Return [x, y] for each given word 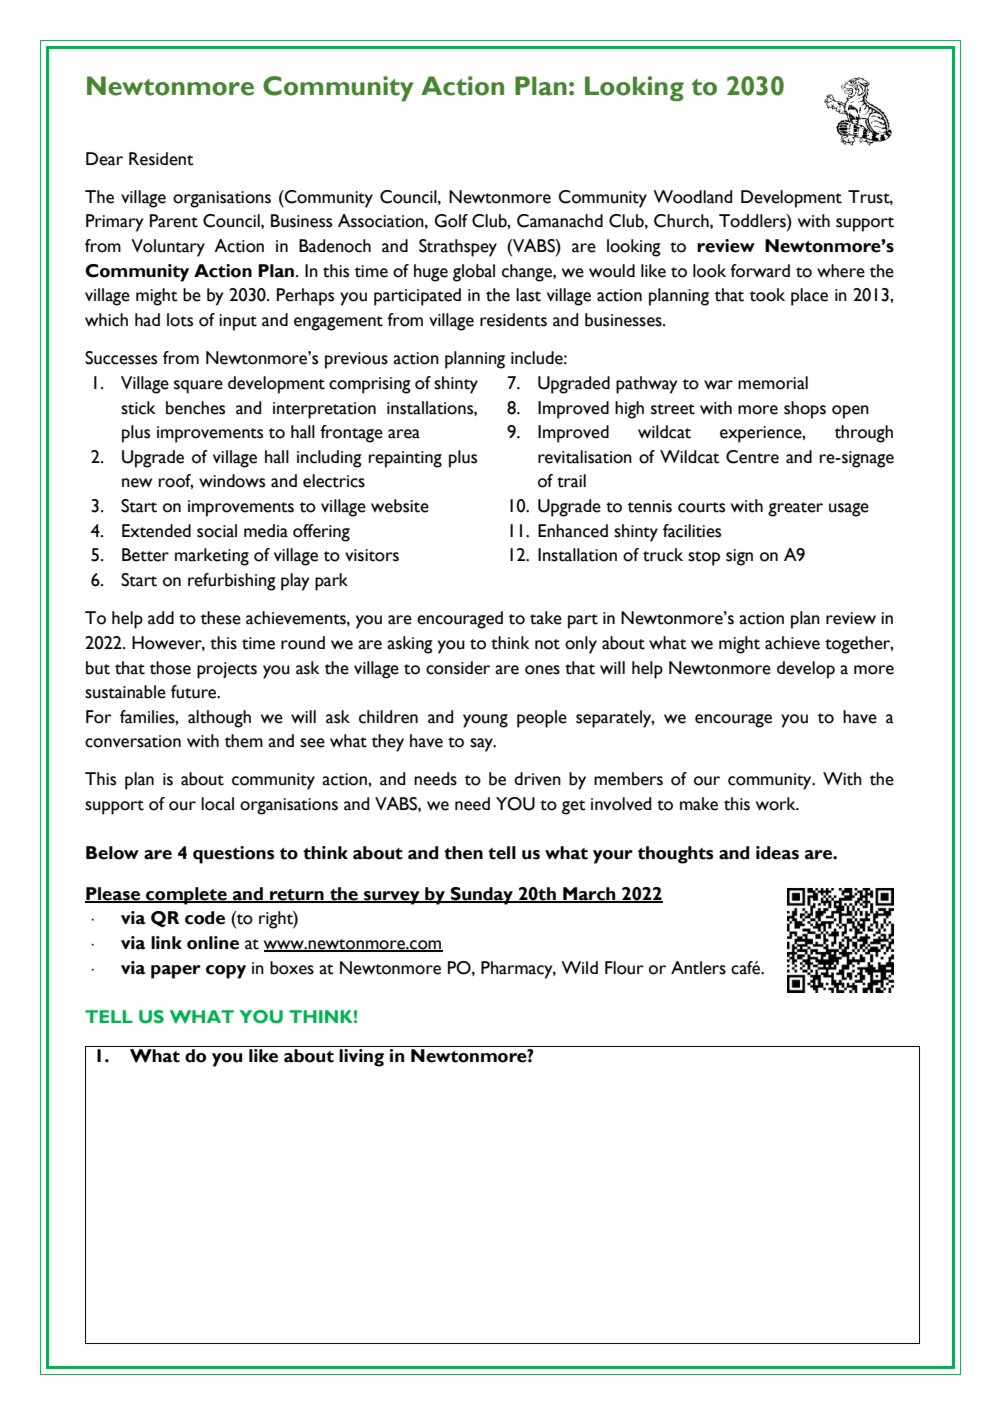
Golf [451, 221]
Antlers [698, 968]
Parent [174, 221]
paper [176, 972]
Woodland [692, 197]
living [361, 1058]
